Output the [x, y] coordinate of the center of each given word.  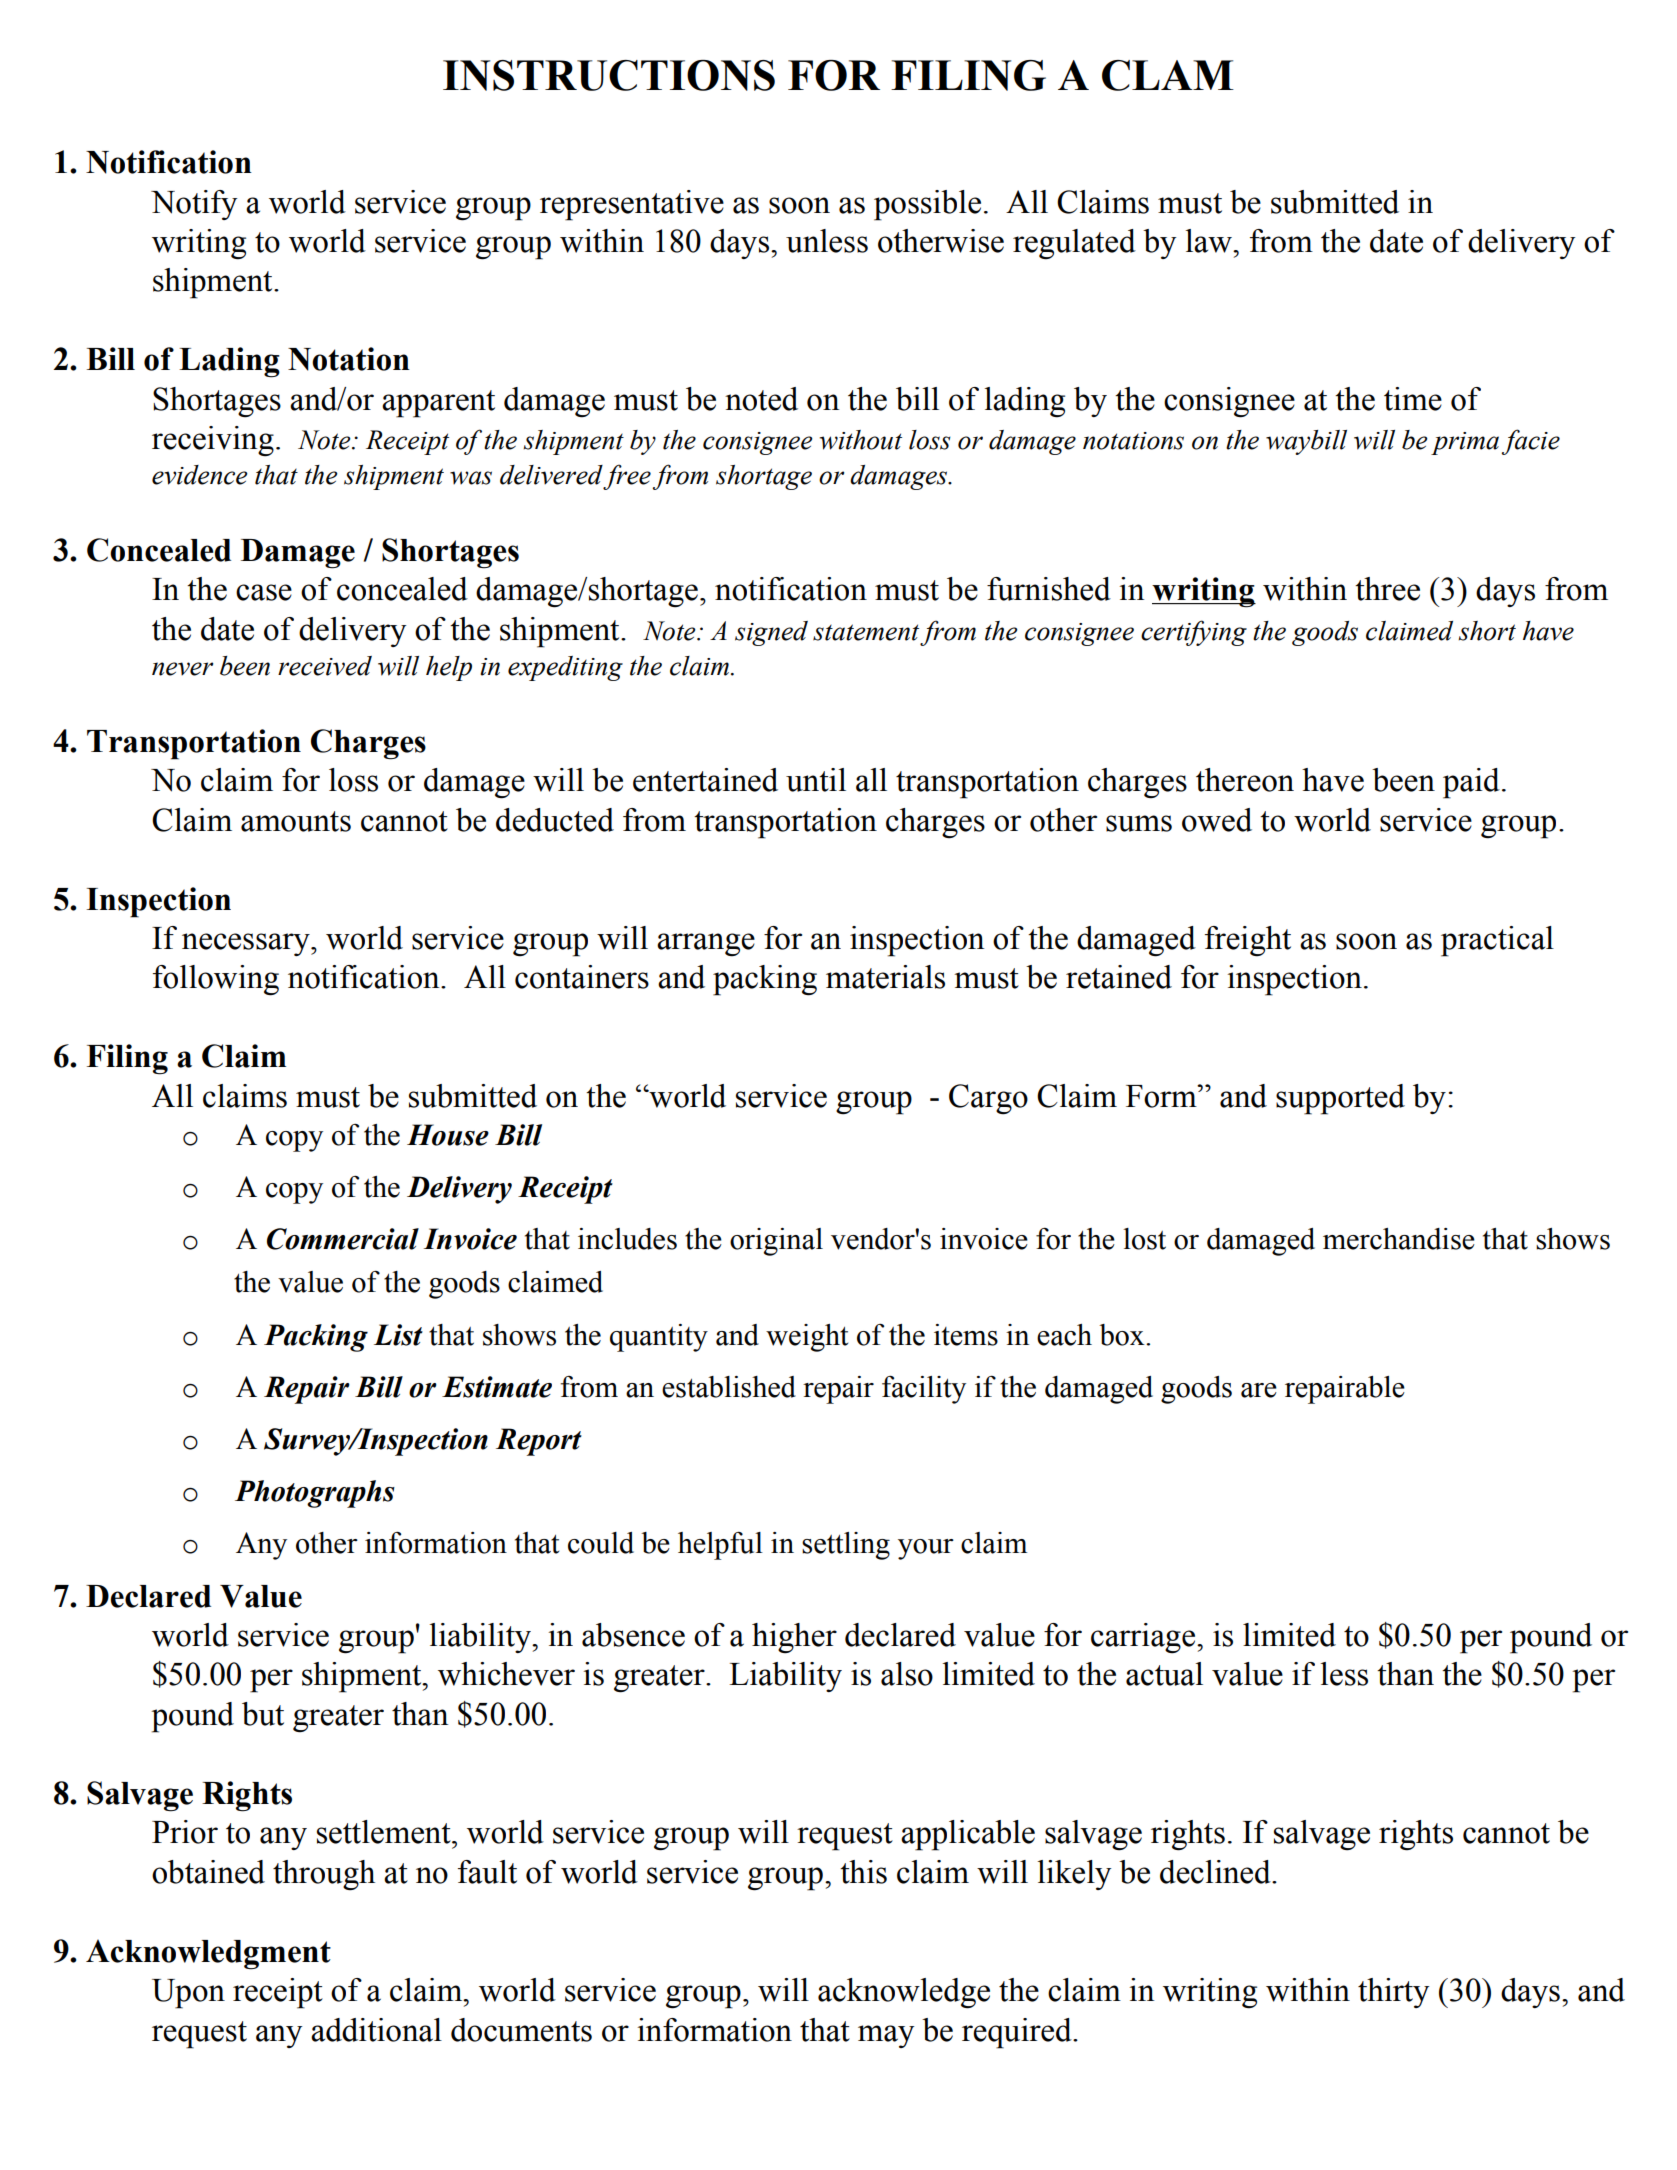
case [264, 592]
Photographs [315, 1494]
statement [866, 632]
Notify [194, 205]
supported [1340, 1099]
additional [376, 2030]
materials [885, 977]
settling [846, 1546]
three [1387, 589]
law [1210, 241]
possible [927, 205]
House [448, 1135]
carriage [1144, 1638]
